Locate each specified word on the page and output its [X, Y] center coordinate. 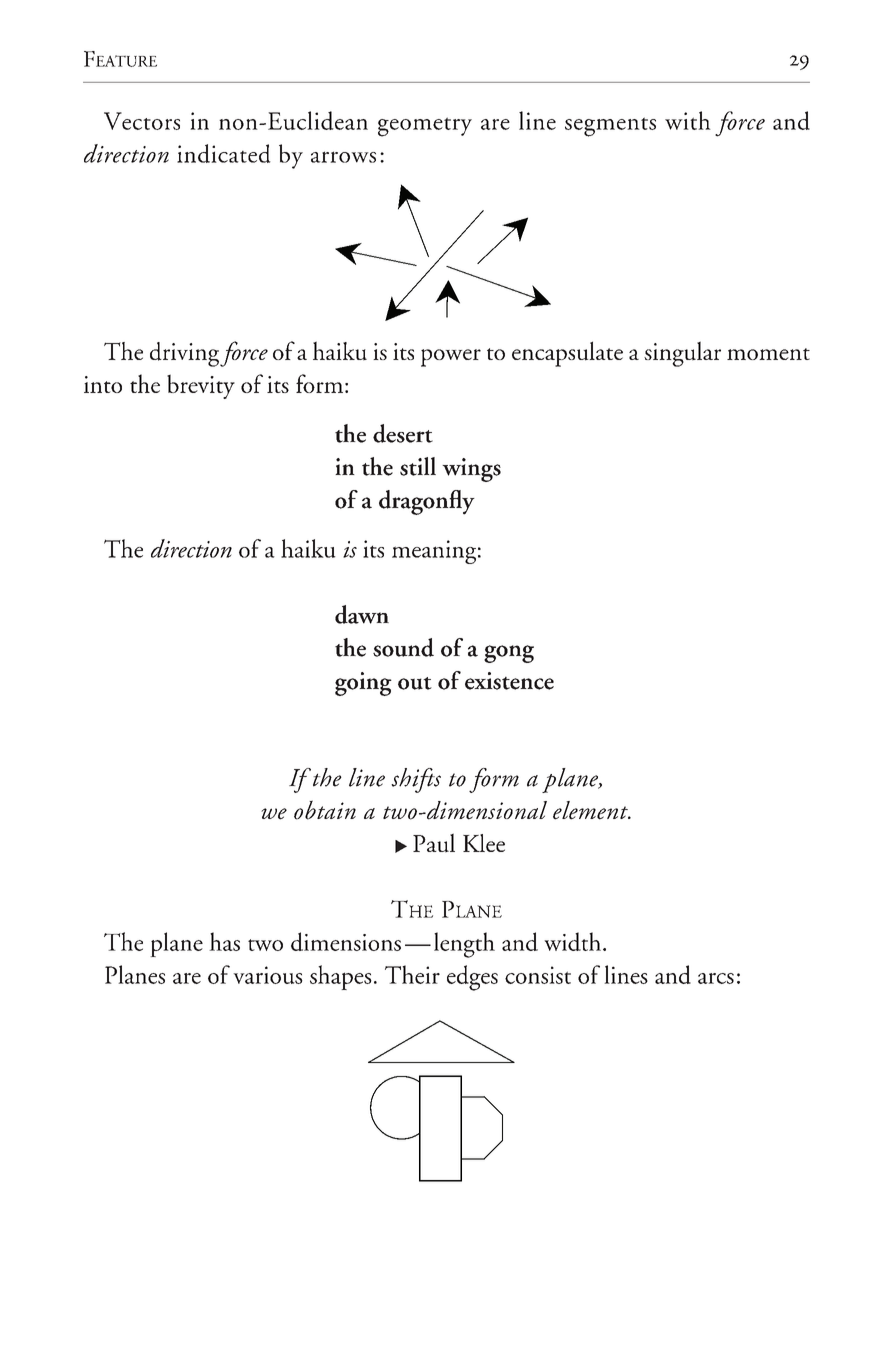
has [224, 941]
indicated [224, 153]
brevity [201, 386]
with [688, 120]
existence [509, 681]
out [415, 683]
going [363, 684]
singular [682, 354]
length [464, 945]
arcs [716, 978]
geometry [425, 127]
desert [403, 433]
